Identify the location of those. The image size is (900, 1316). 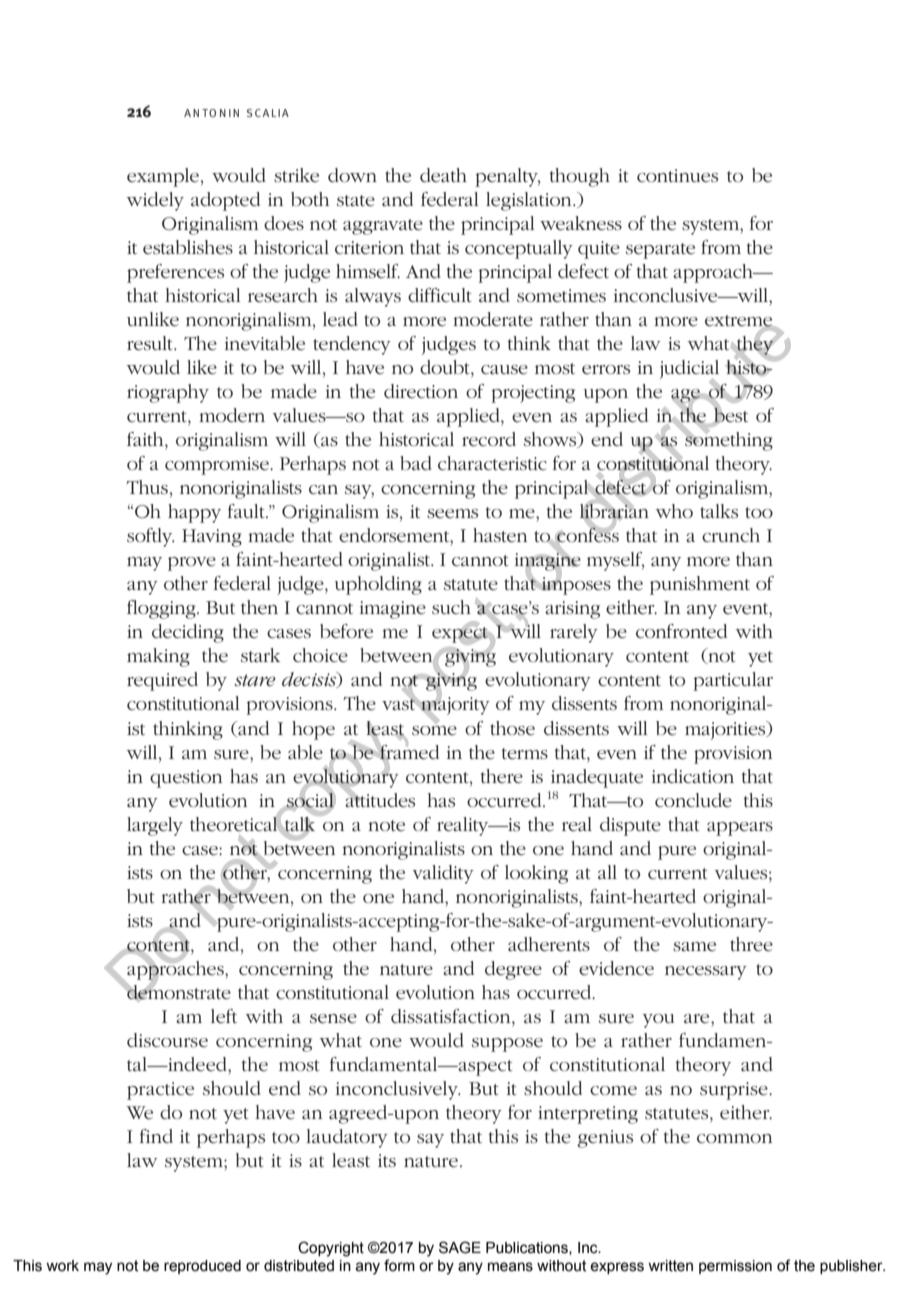
(512, 728).
